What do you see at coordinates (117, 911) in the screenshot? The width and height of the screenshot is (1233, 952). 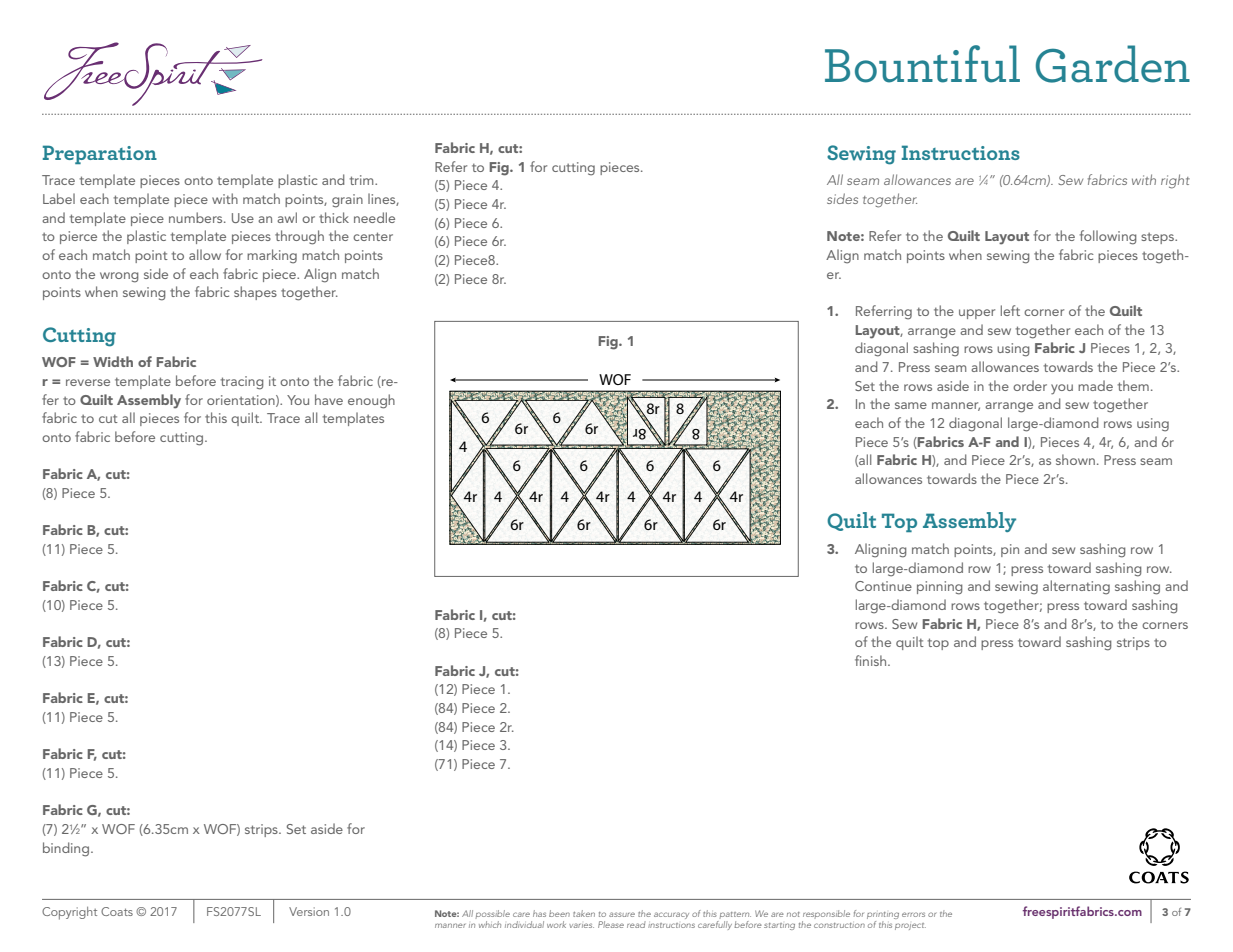 I see `Coats` at bounding box center [117, 911].
